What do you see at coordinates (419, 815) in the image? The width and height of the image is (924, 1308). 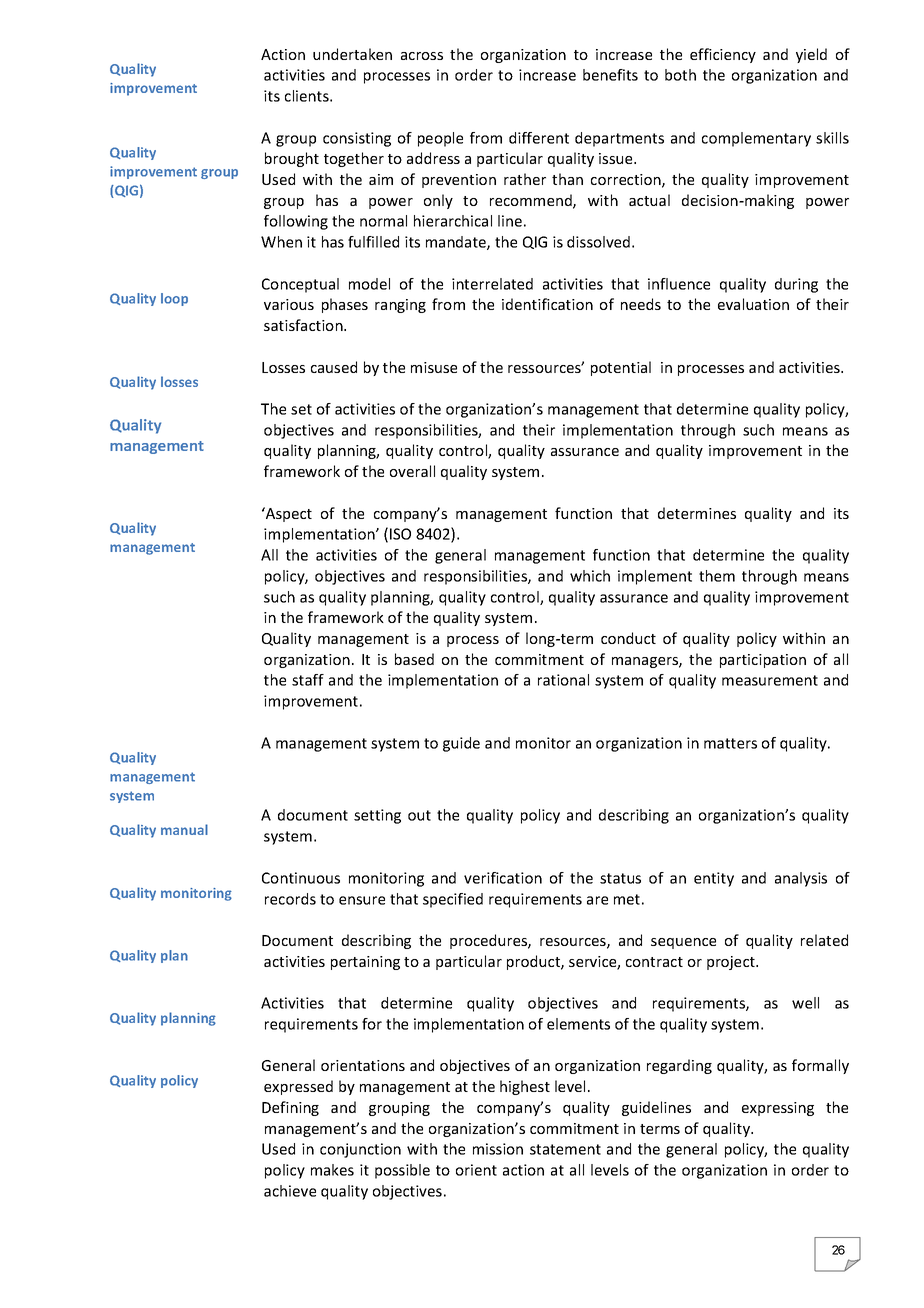 I see `out` at bounding box center [419, 815].
